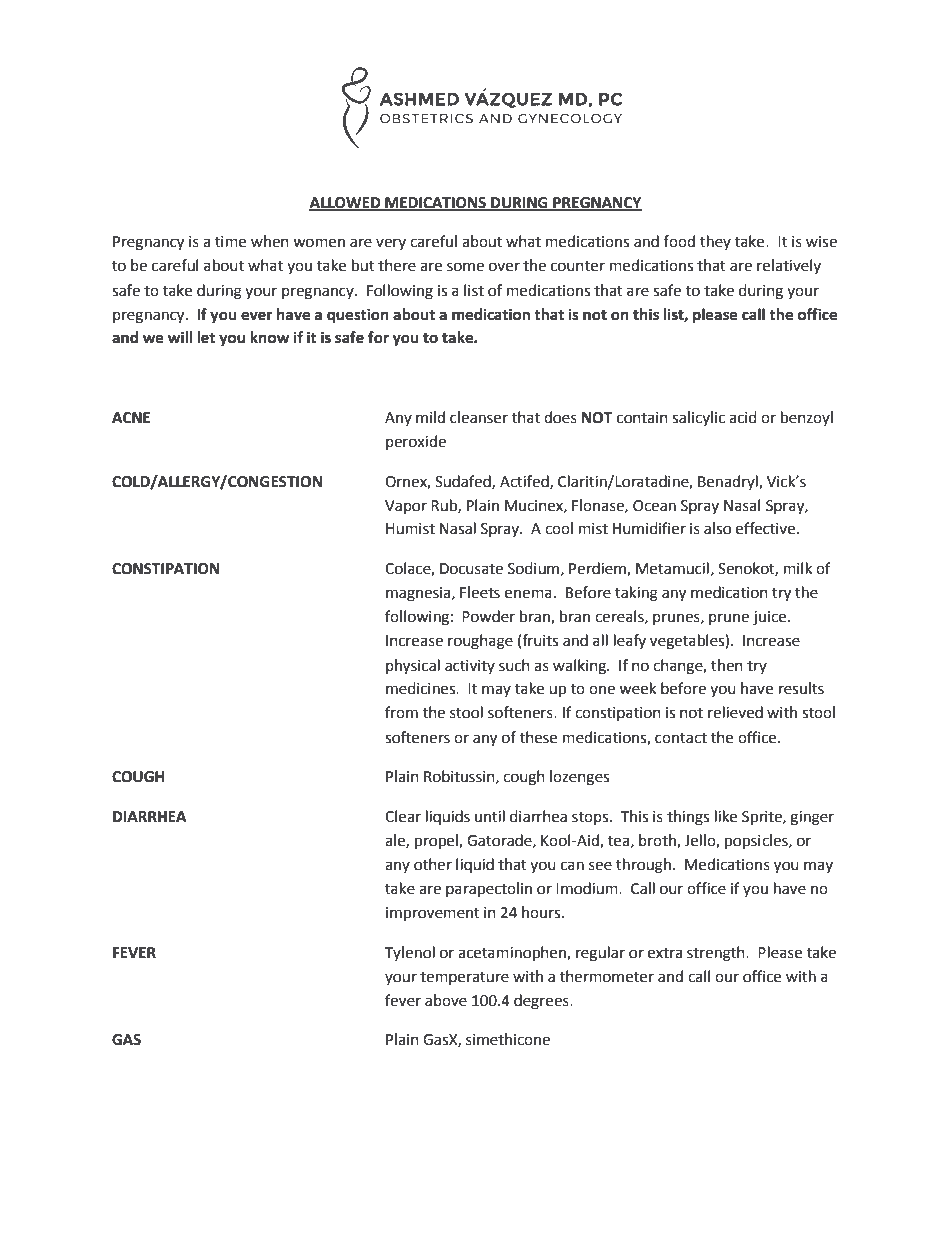 This screenshot has width=952, height=1233. What do you see at coordinates (465, 267) in the screenshot?
I see `some` at bounding box center [465, 267].
